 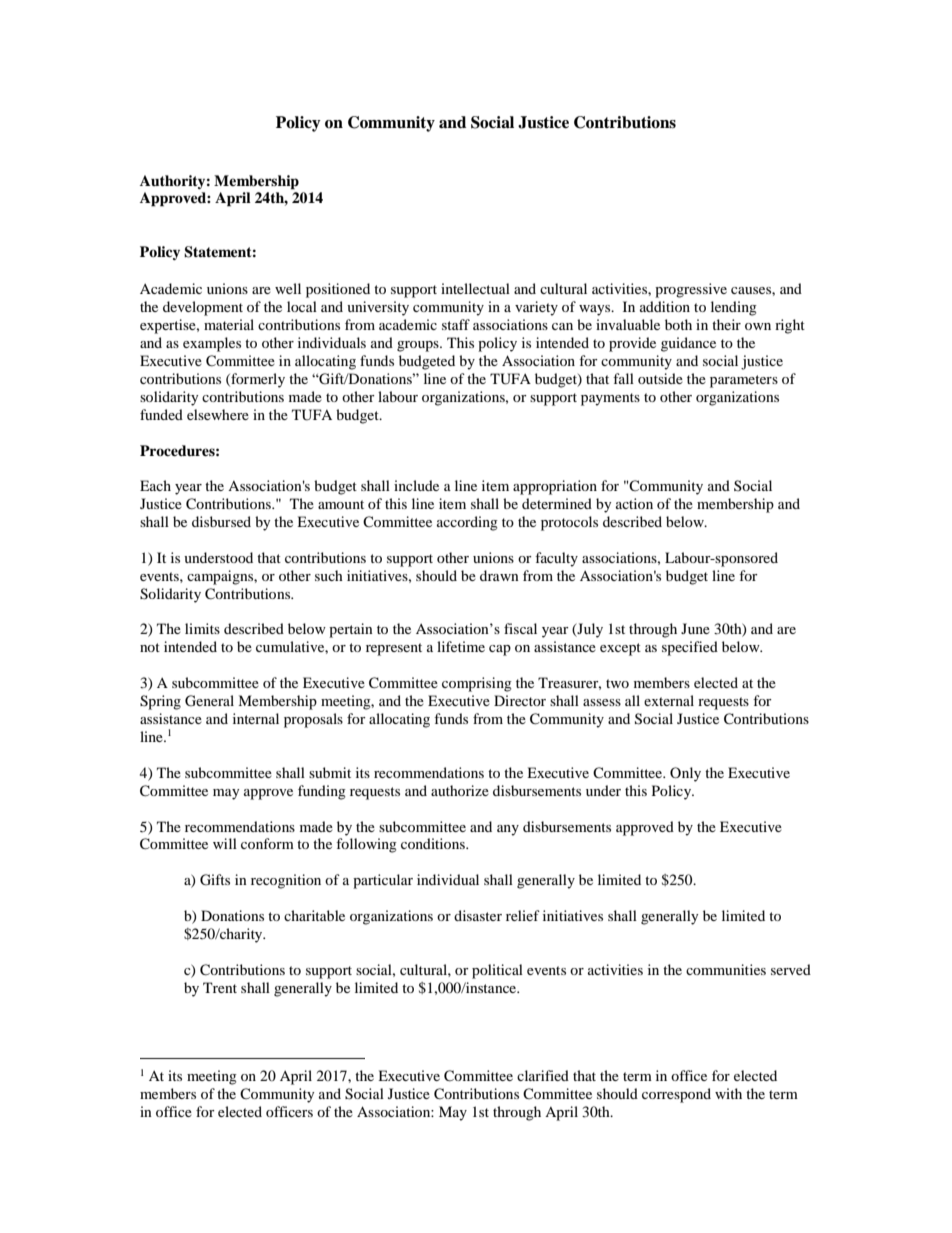 What do you see at coordinates (220, 987) in the image?
I see `Trent` at bounding box center [220, 987].
